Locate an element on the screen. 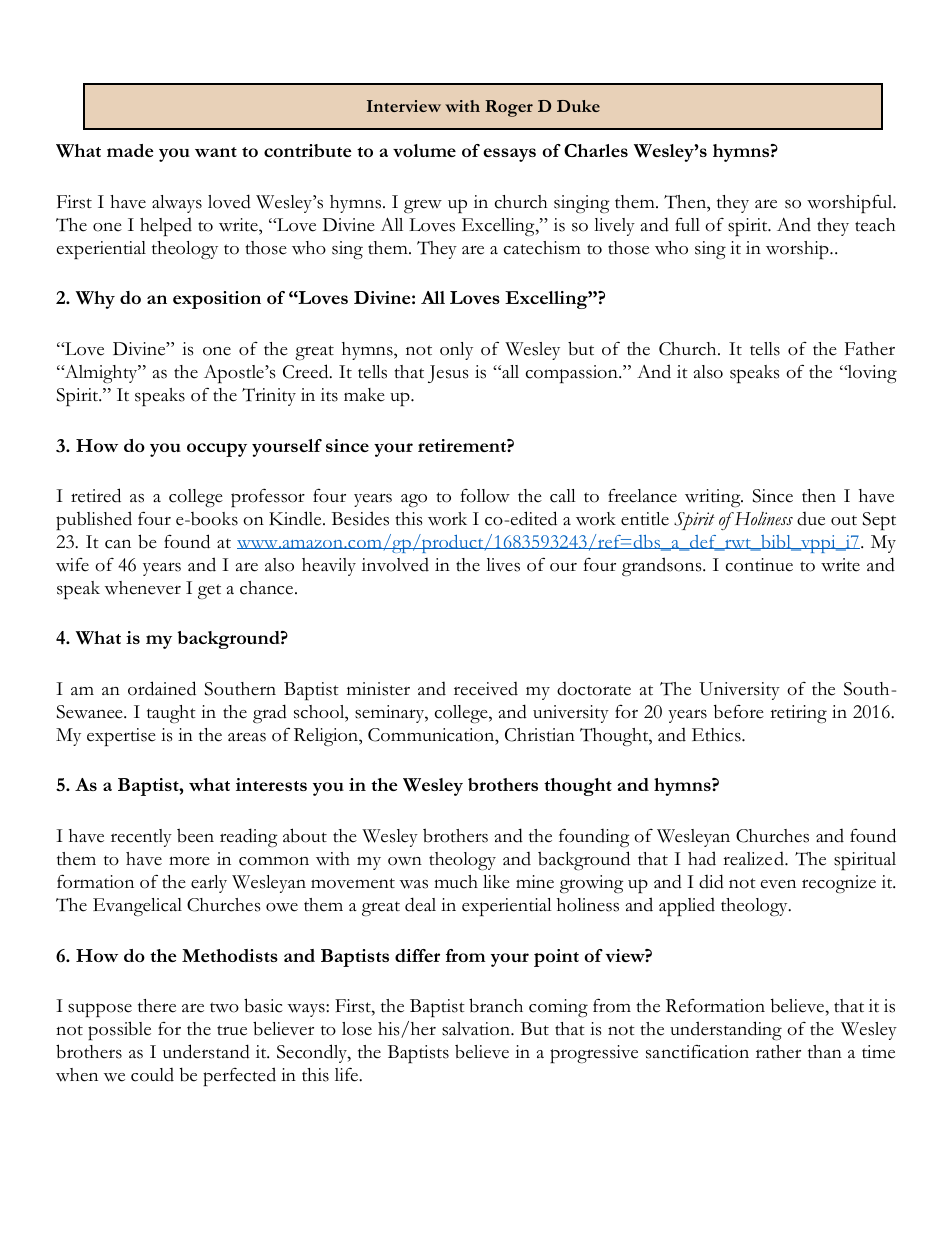 This screenshot has height=1233, width=952. could is located at coordinates (152, 1075).
